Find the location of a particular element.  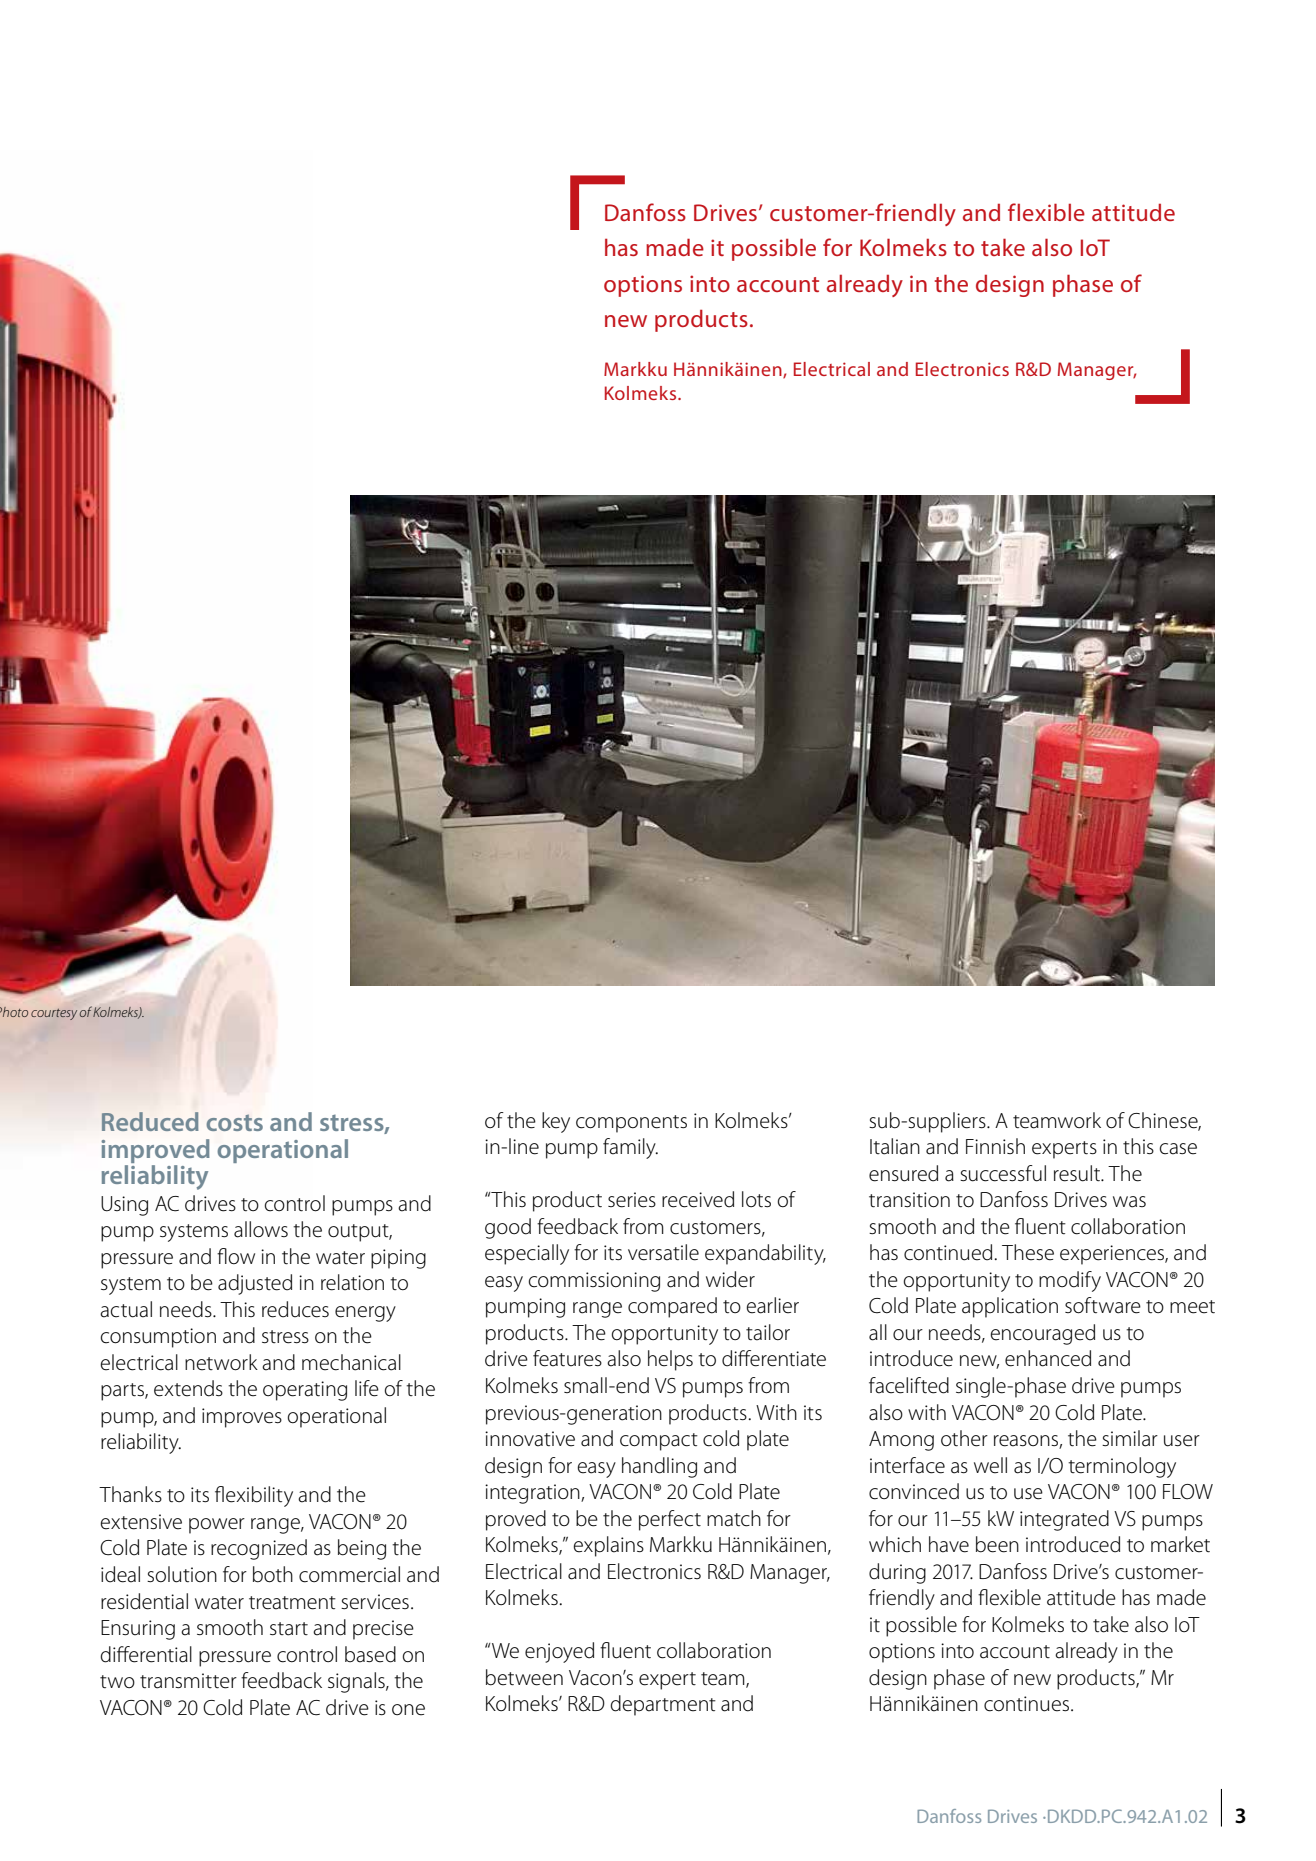

handling is located at coordinates (659, 1467).
